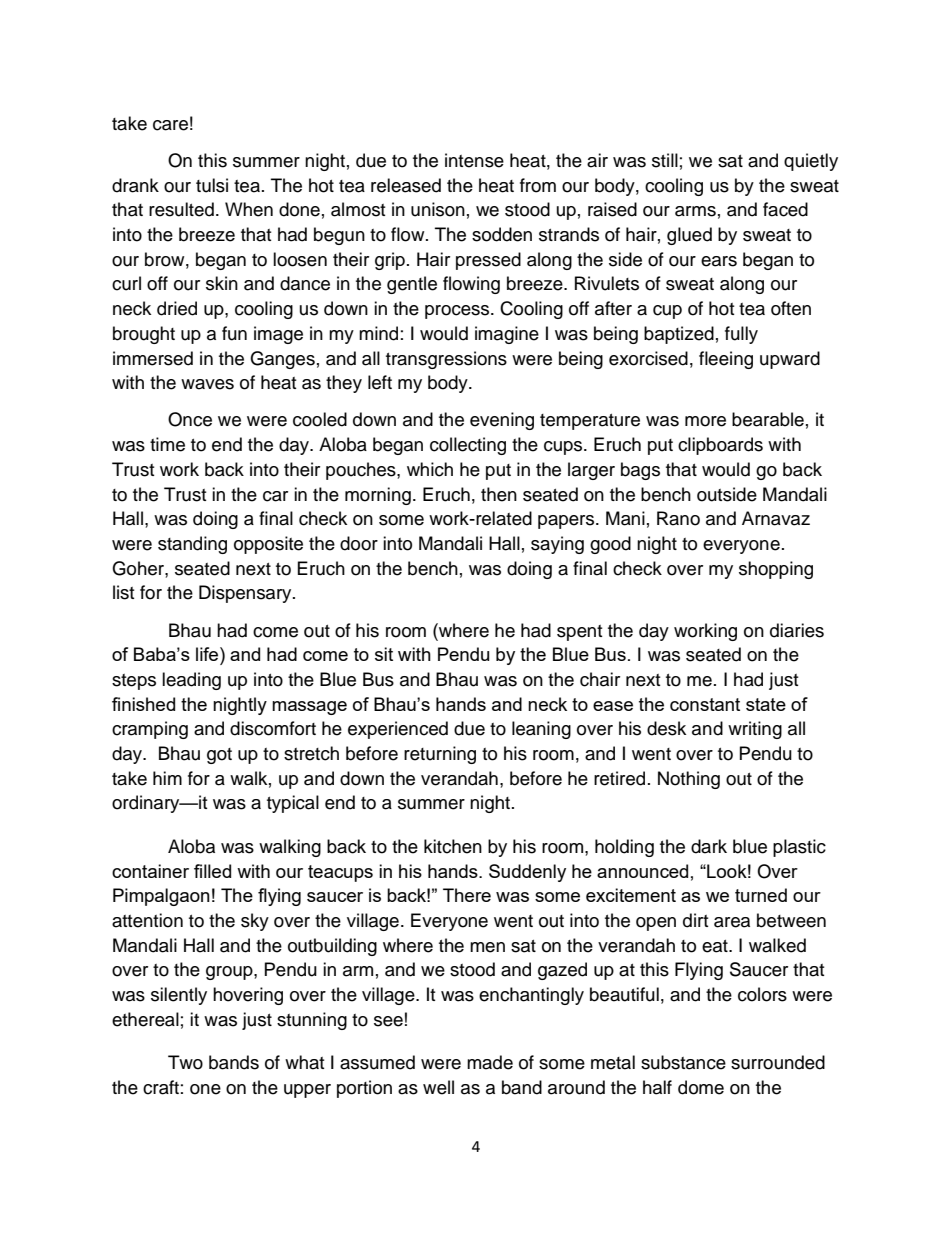  What do you see at coordinates (490, 1062) in the image?
I see `made` at bounding box center [490, 1062].
